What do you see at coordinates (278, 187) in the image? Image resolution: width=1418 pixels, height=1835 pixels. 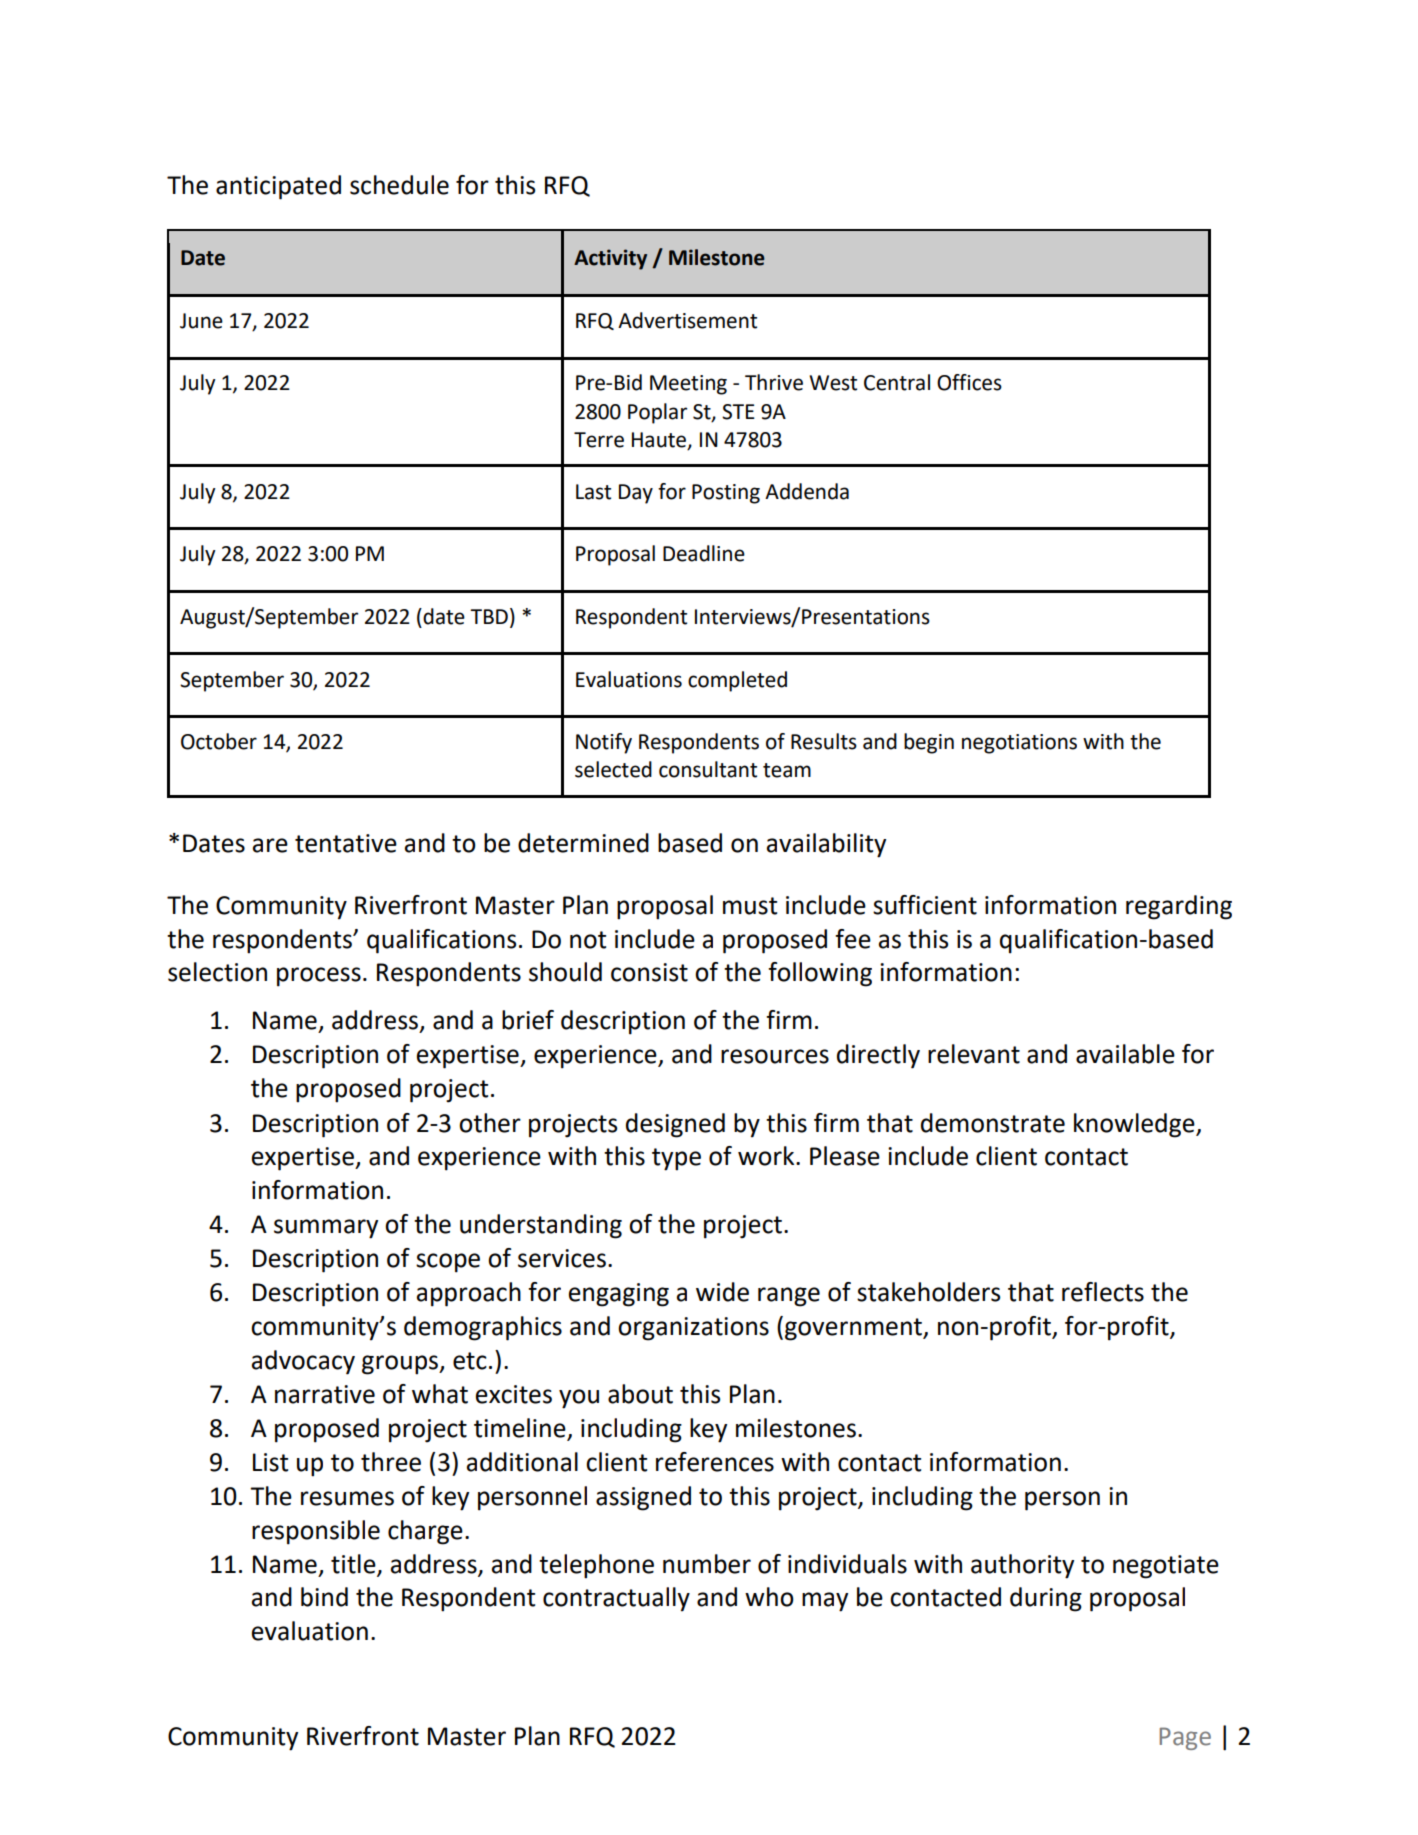 I see `anticipated` at bounding box center [278, 187].
